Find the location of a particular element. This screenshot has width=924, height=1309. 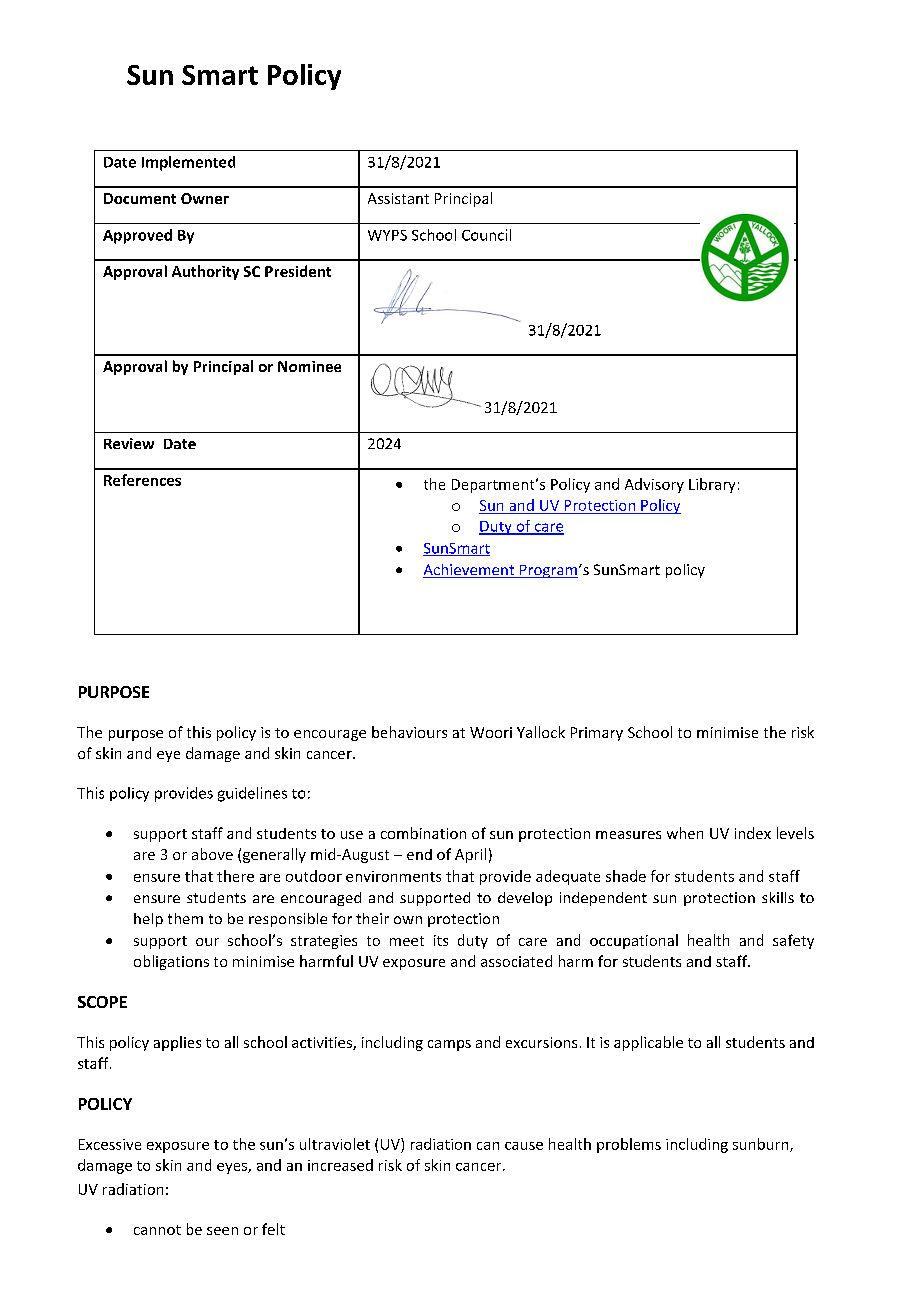

above is located at coordinates (212, 854).
